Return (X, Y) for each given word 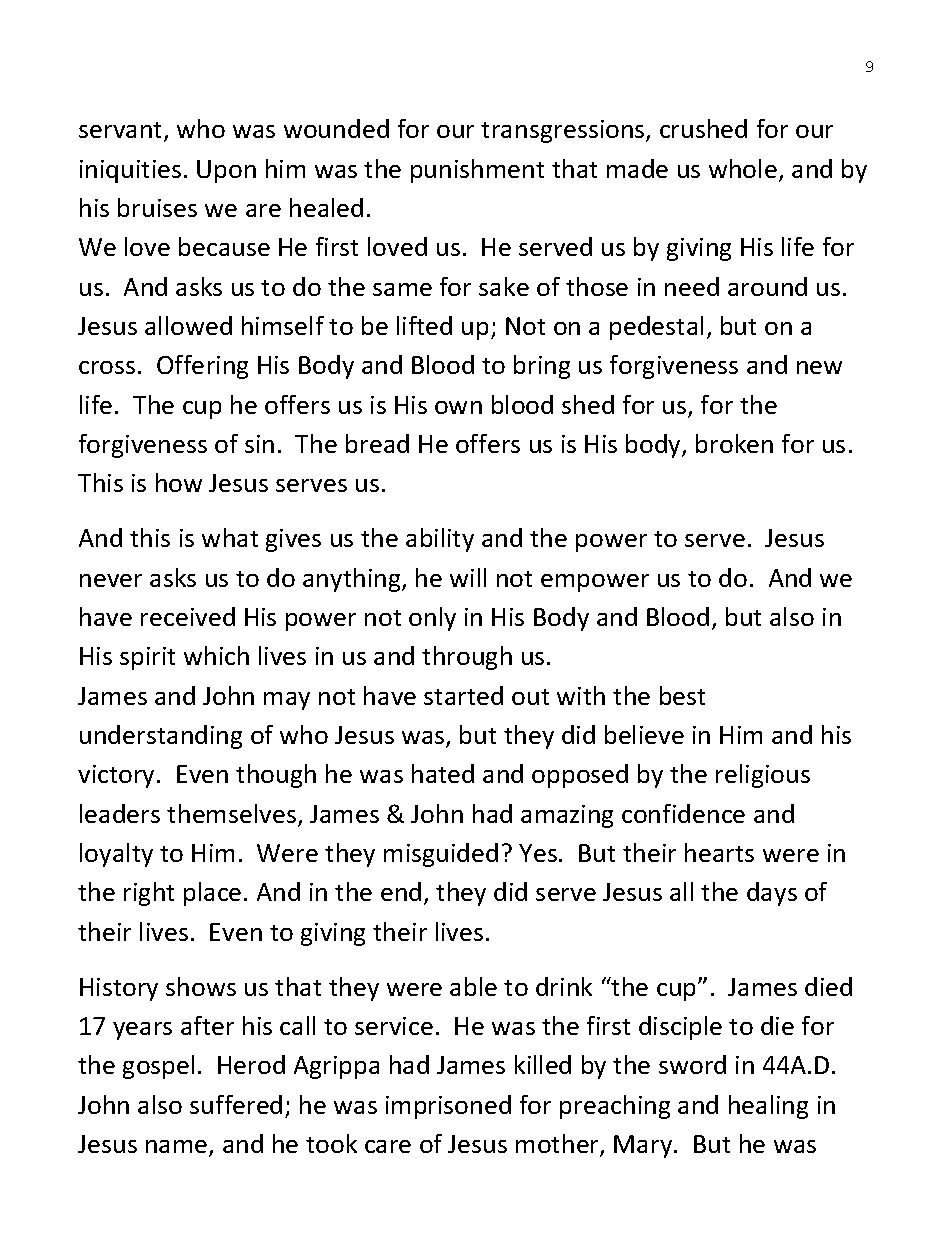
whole (743, 168)
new (819, 367)
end (401, 891)
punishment (477, 171)
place (212, 894)
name (178, 1148)
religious (763, 776)
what (230, 537)
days (772, 894)
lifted (424, 325)
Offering (202, 367)
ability (440, 540)
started (463, 695)
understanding (161, 737)
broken (734, 443)
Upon (226, 171)
